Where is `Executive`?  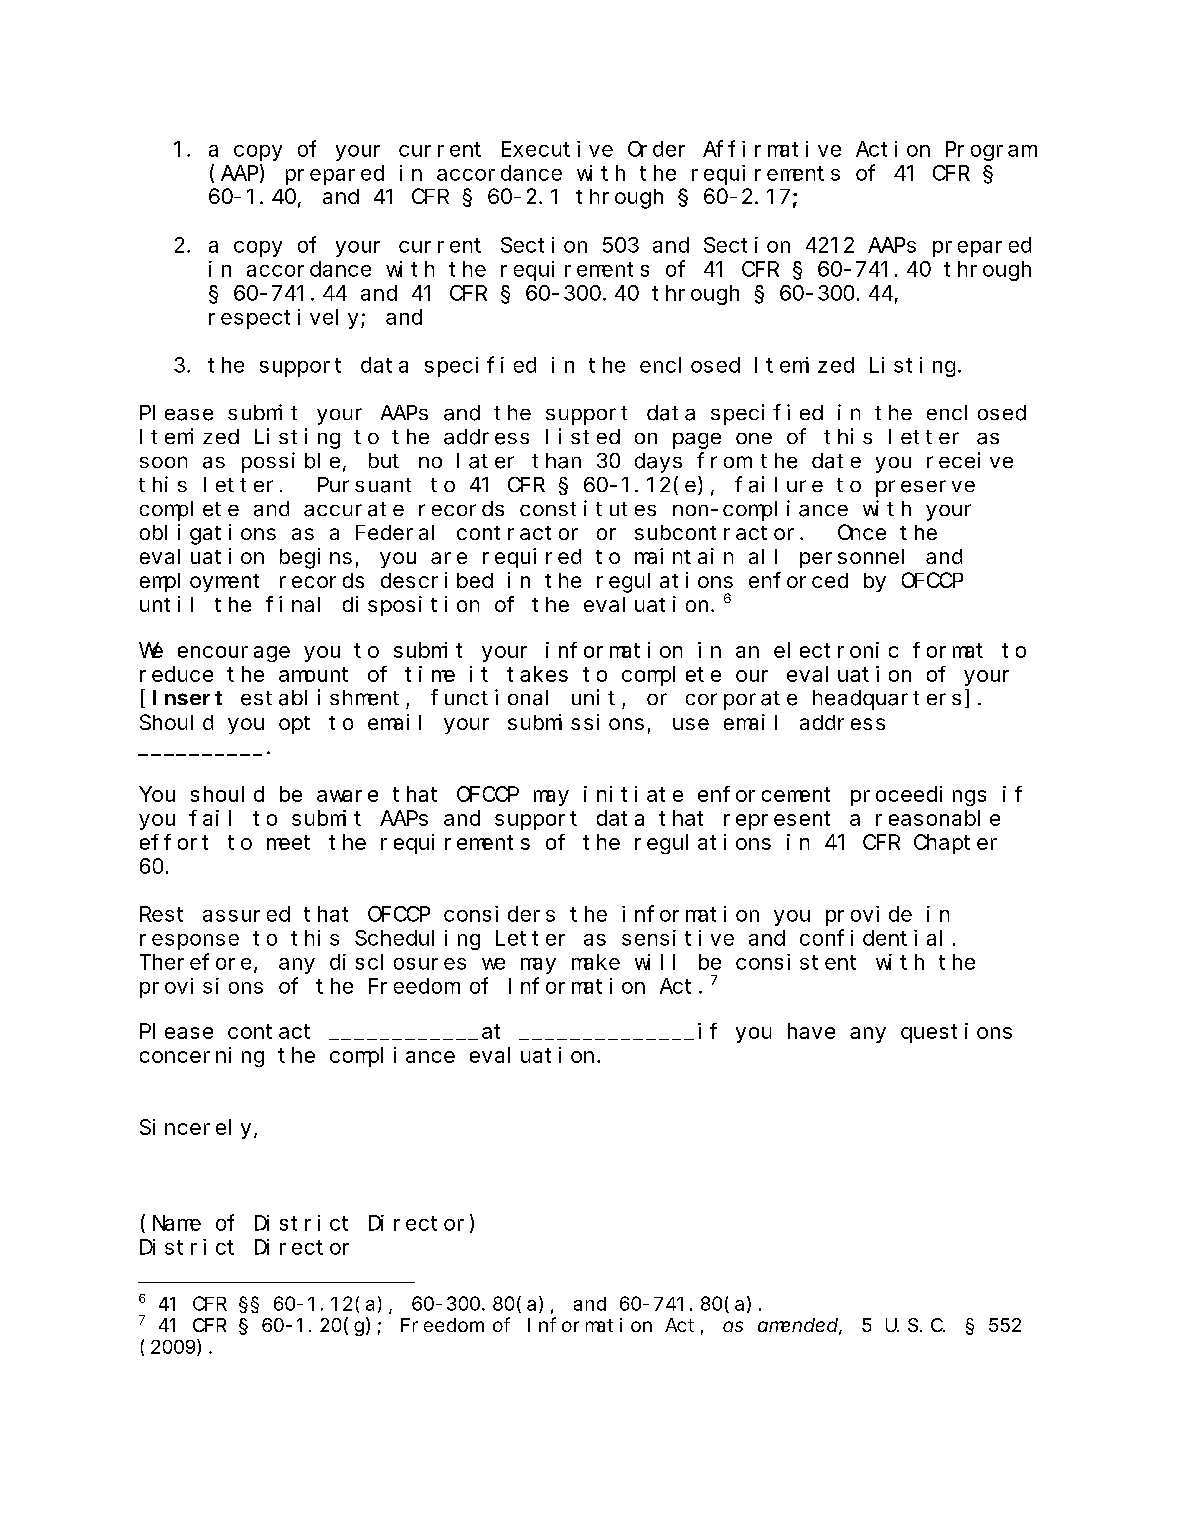 Executive is located at coordinates (557, 149).
